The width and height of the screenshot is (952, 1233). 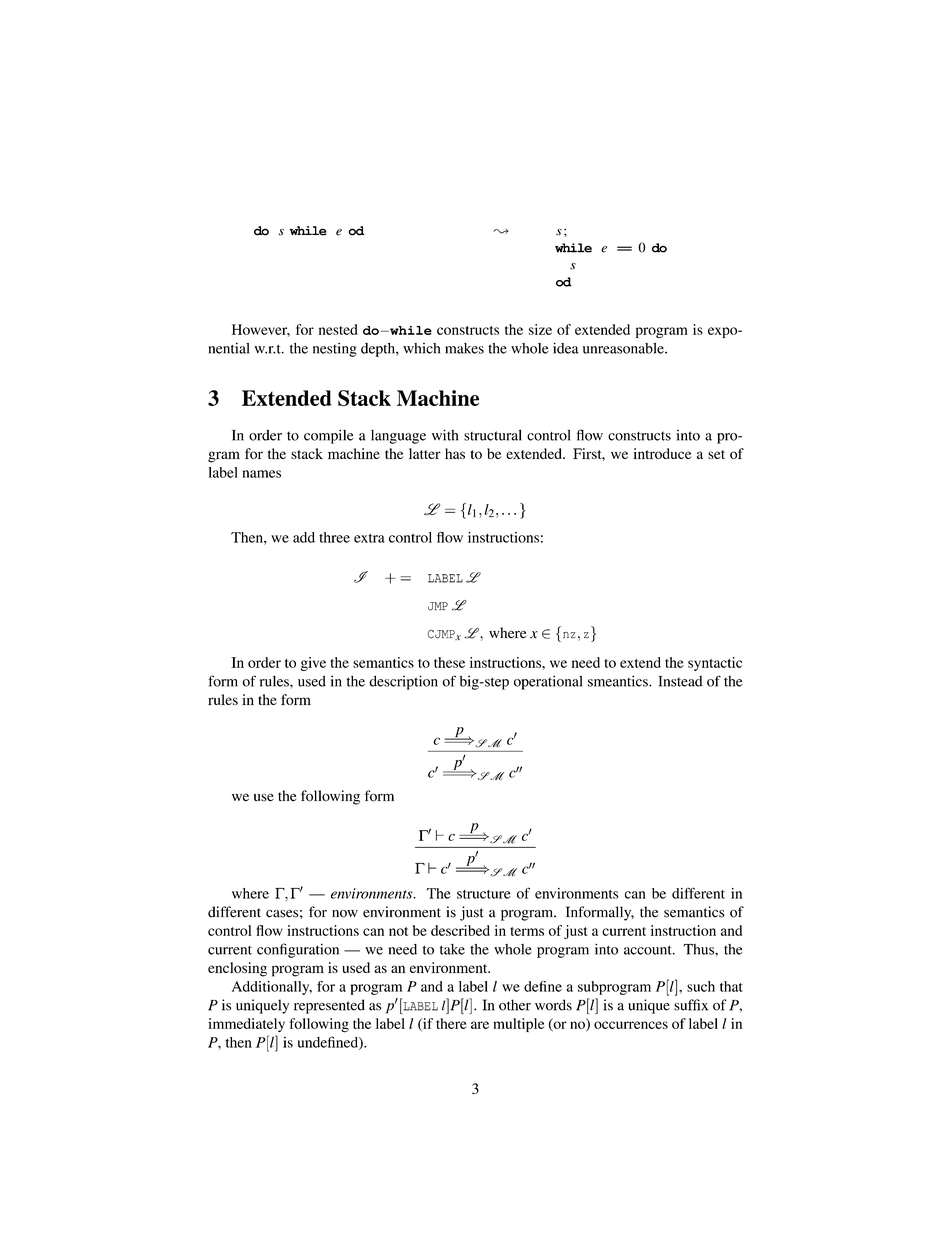 I want to click on are, so click(x=480, y=1025).
